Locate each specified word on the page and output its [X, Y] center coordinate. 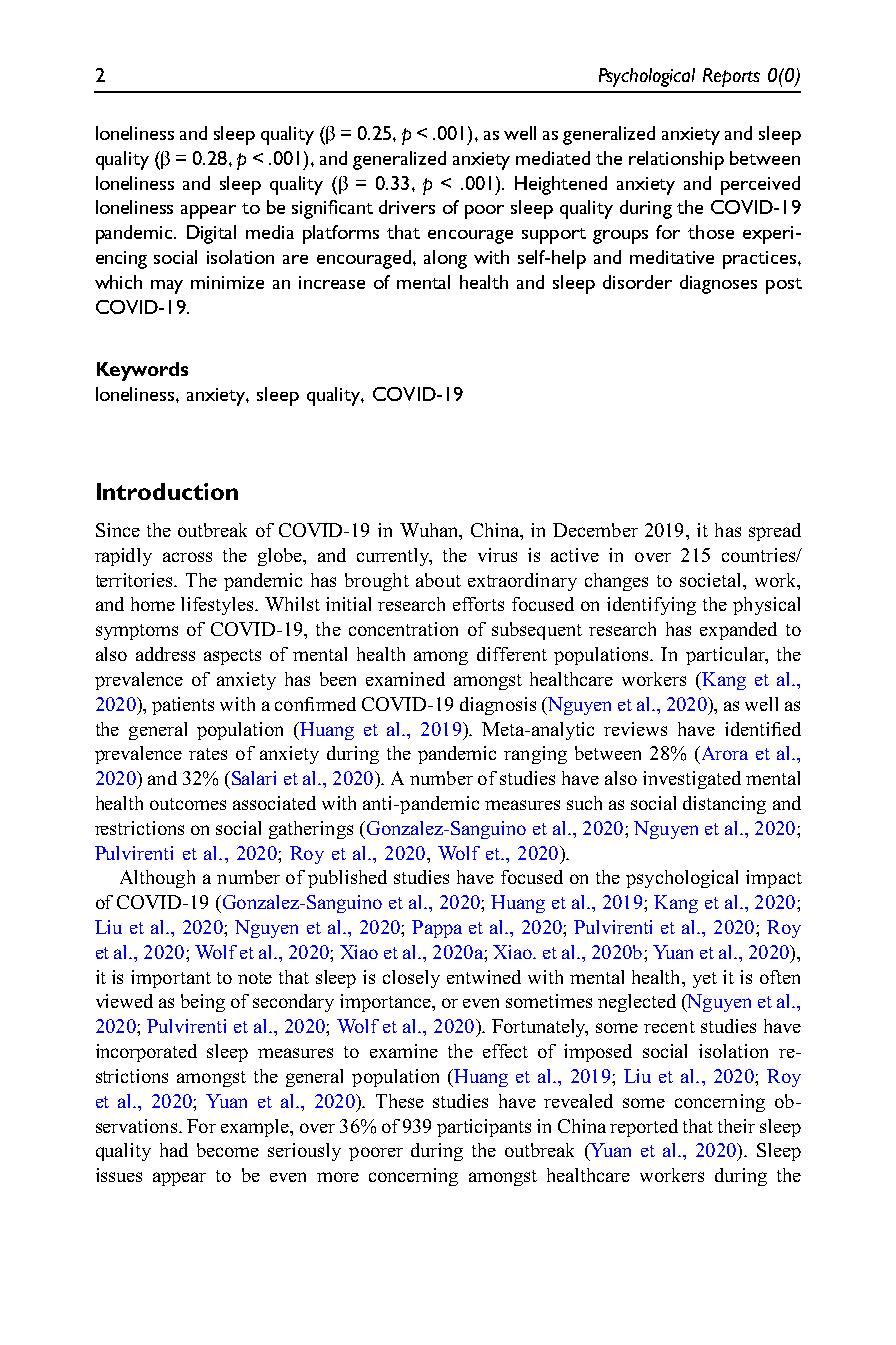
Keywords [142, 371]
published [347, 879]
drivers [407, 207]
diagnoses [718, 284]
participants [484, 1128]
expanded [738, 631]
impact [774, 879]
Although [157, 879]
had [174, 1150]
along [445, 259]
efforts [478, 604]
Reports [731, 77]
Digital [211, 234]
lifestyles [219, 606]
